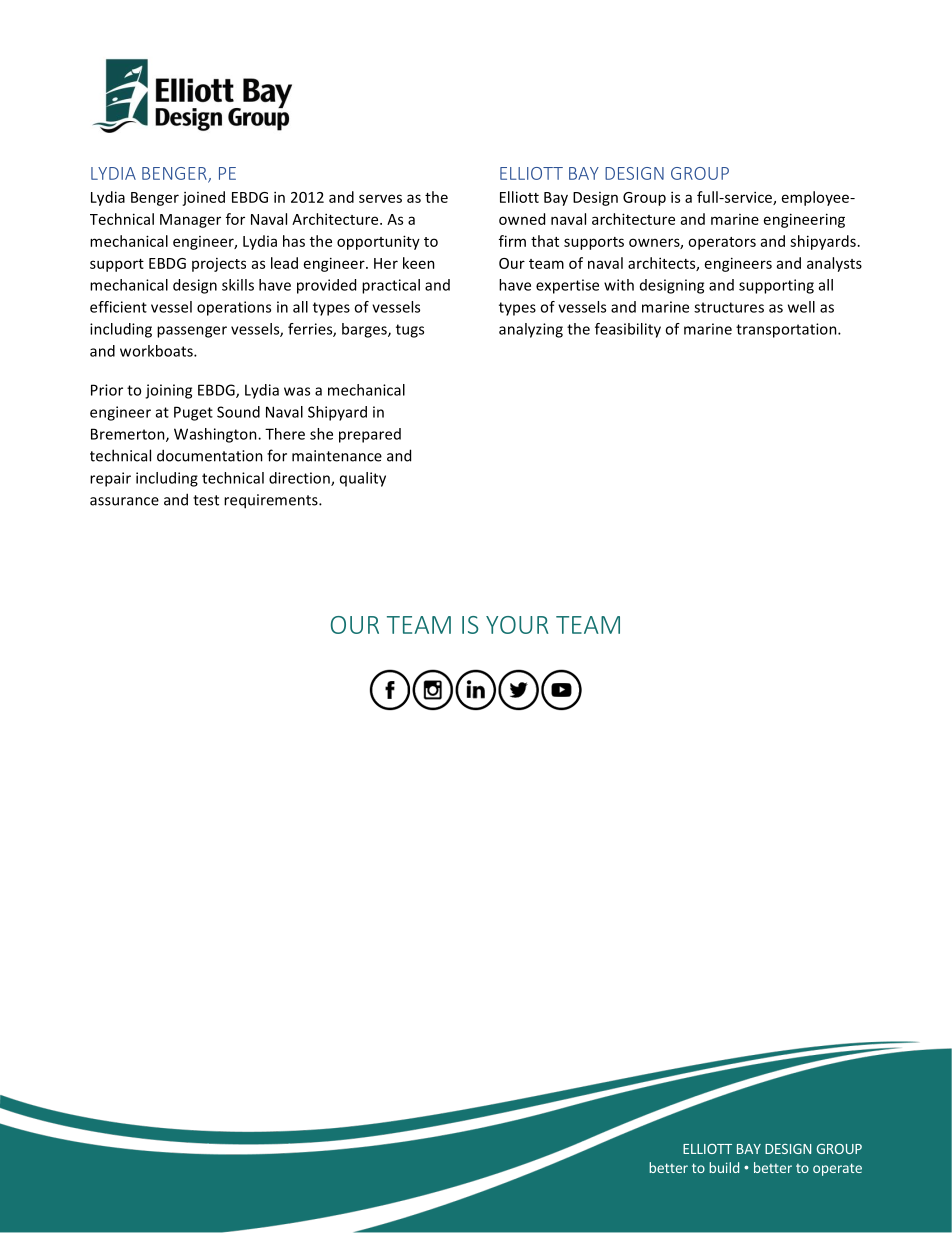 This screenshot has width=952, height=1233. I want to click on test, so click(206, 500).
